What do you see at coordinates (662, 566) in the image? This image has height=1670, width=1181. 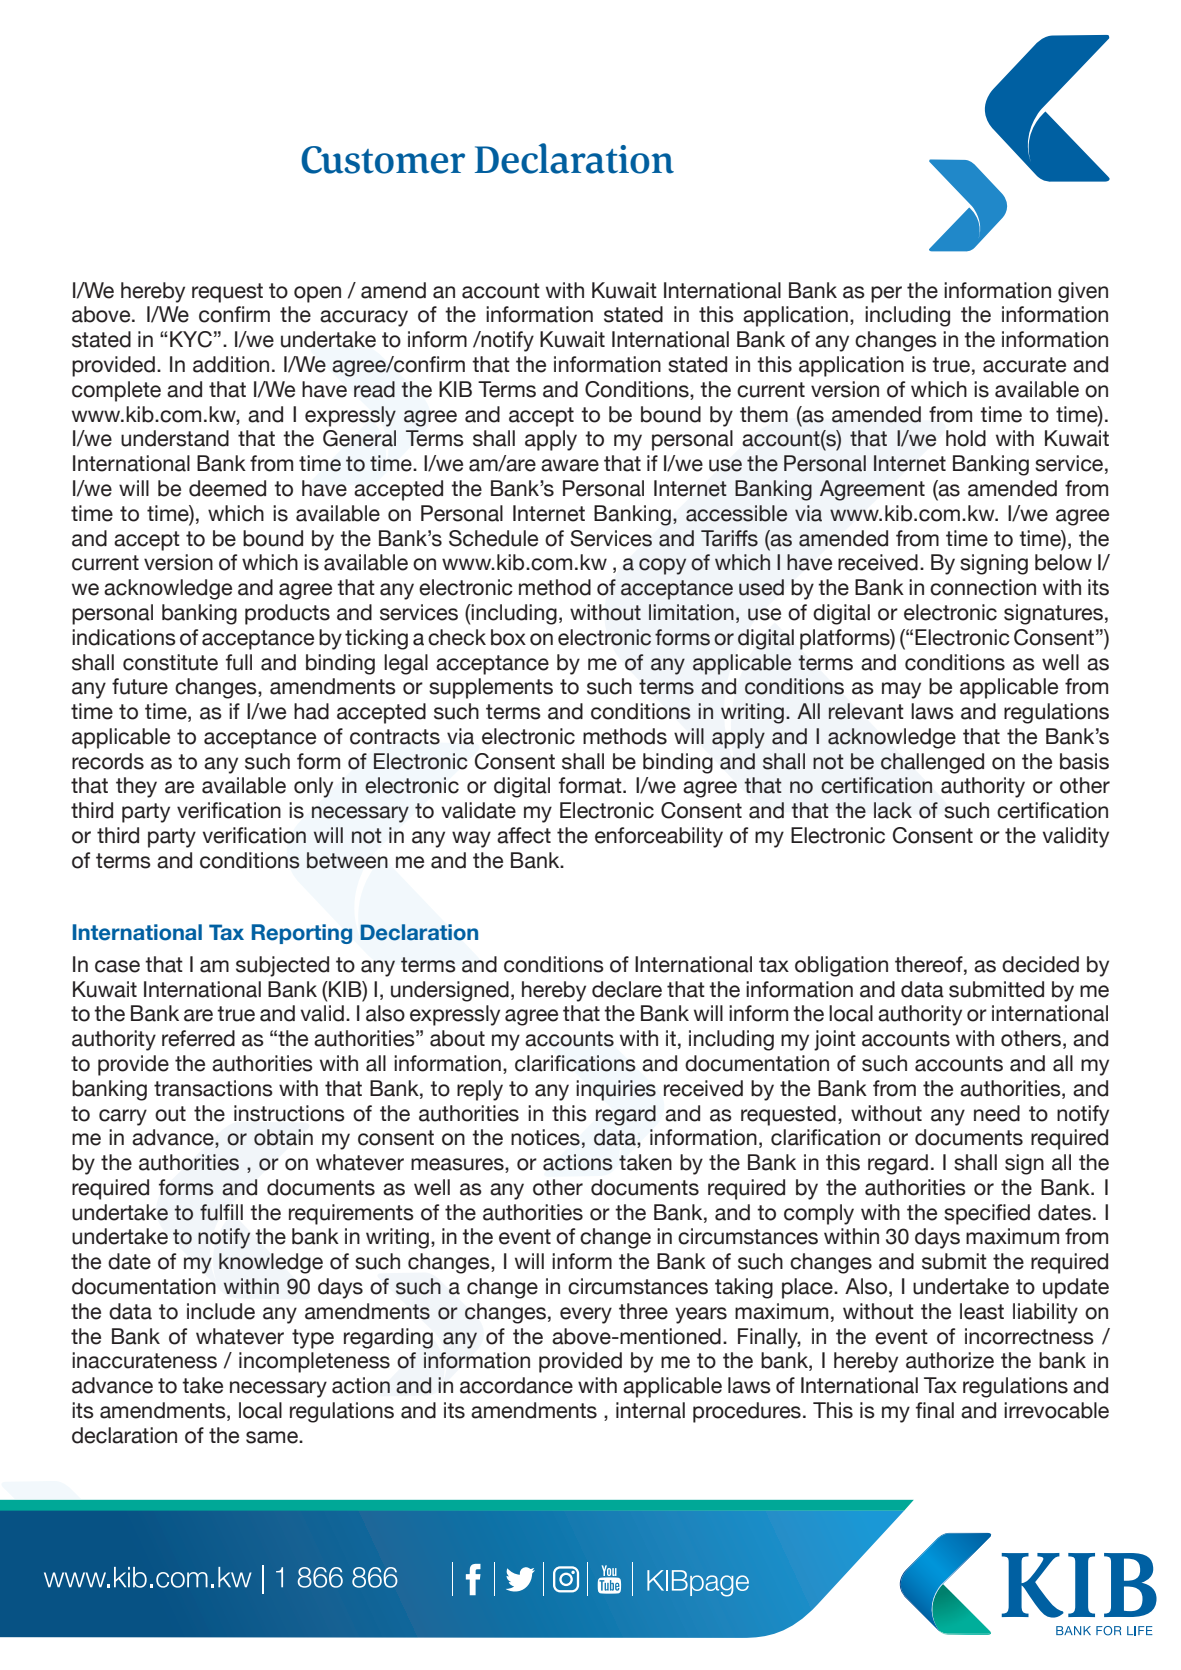 I see `copy` at bounding box center [662, 566].
